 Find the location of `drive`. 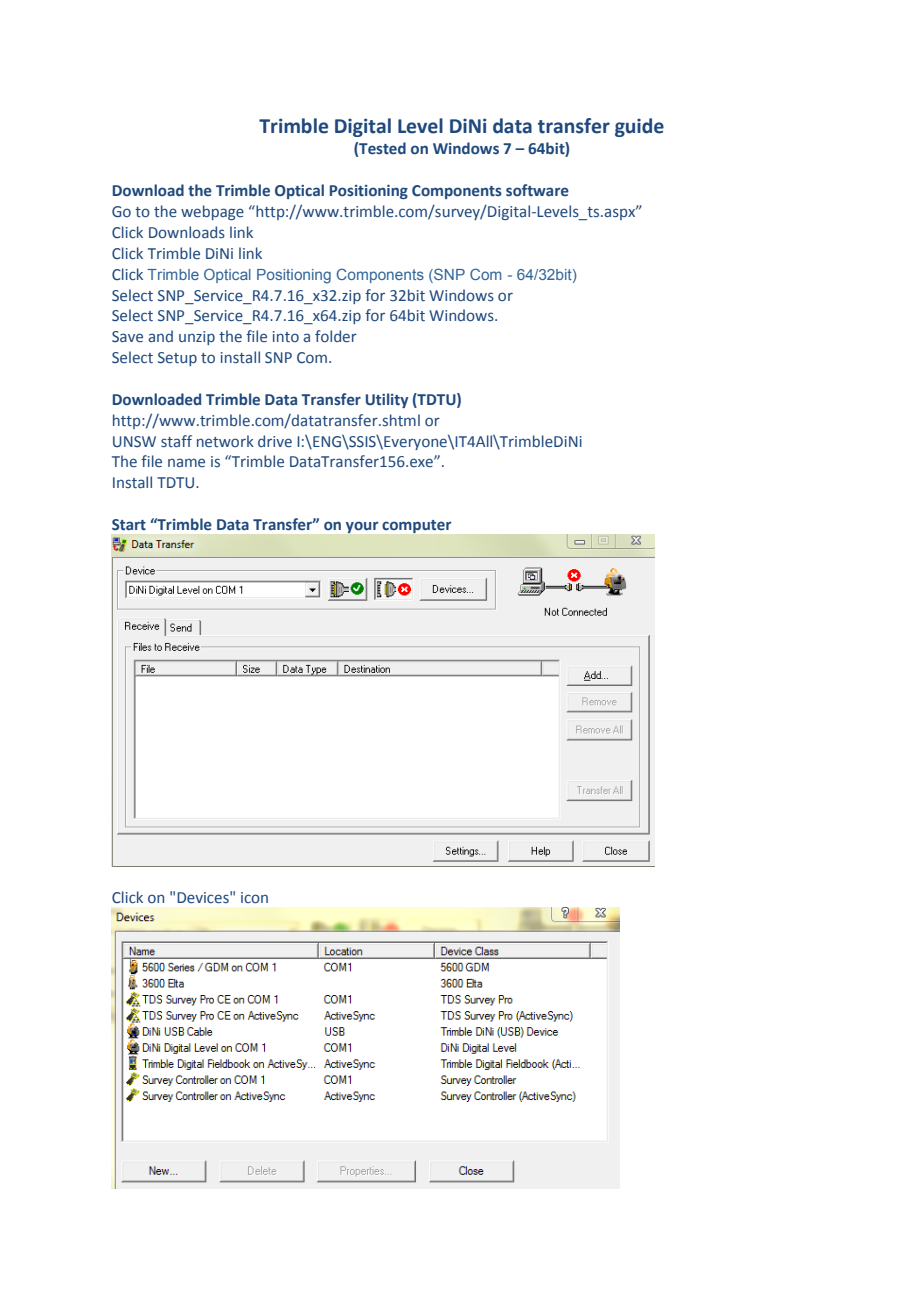

drive is located at coordinates (275, 441).
